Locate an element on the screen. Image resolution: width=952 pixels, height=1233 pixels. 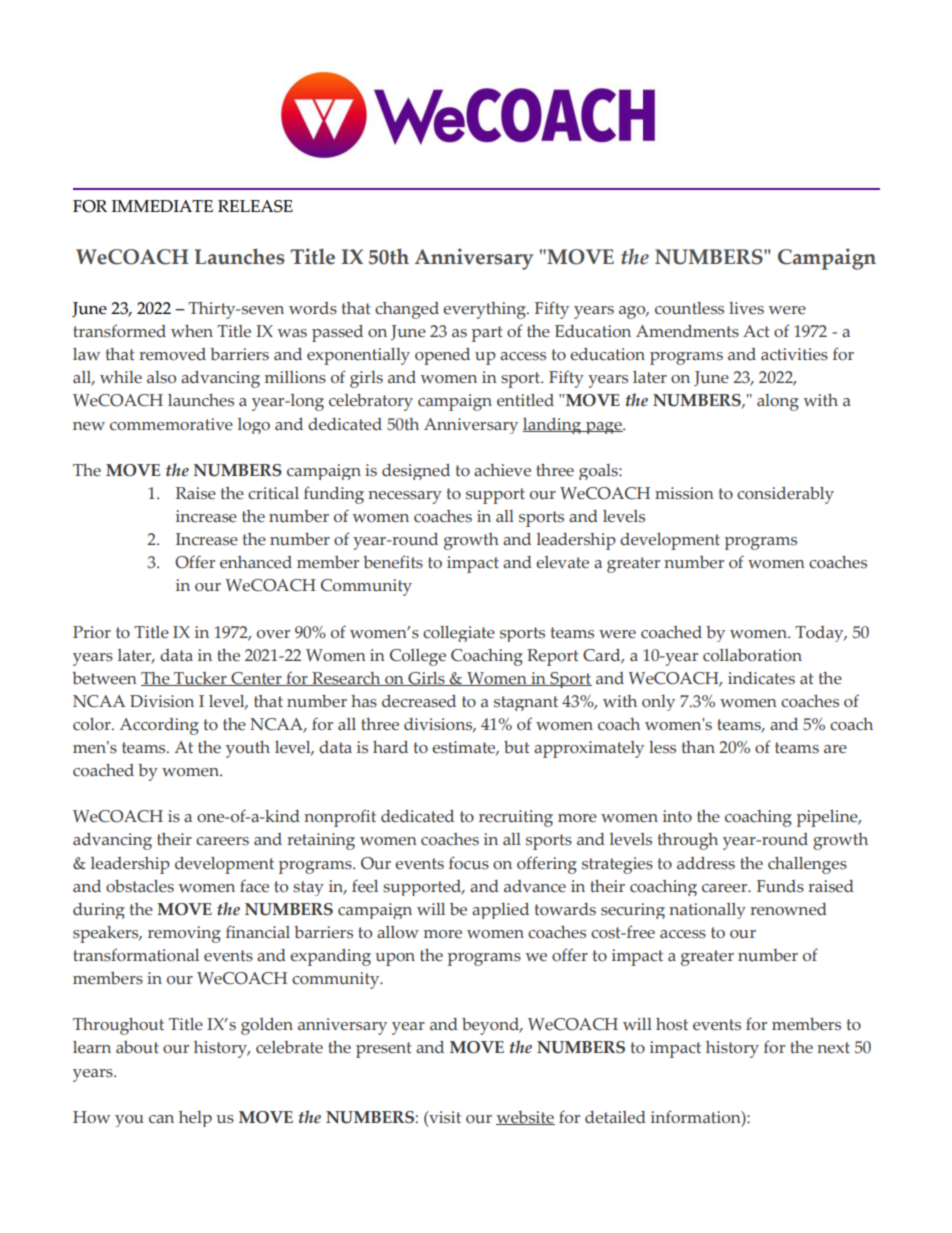
enhanced is located at coordinates (256, 562).
